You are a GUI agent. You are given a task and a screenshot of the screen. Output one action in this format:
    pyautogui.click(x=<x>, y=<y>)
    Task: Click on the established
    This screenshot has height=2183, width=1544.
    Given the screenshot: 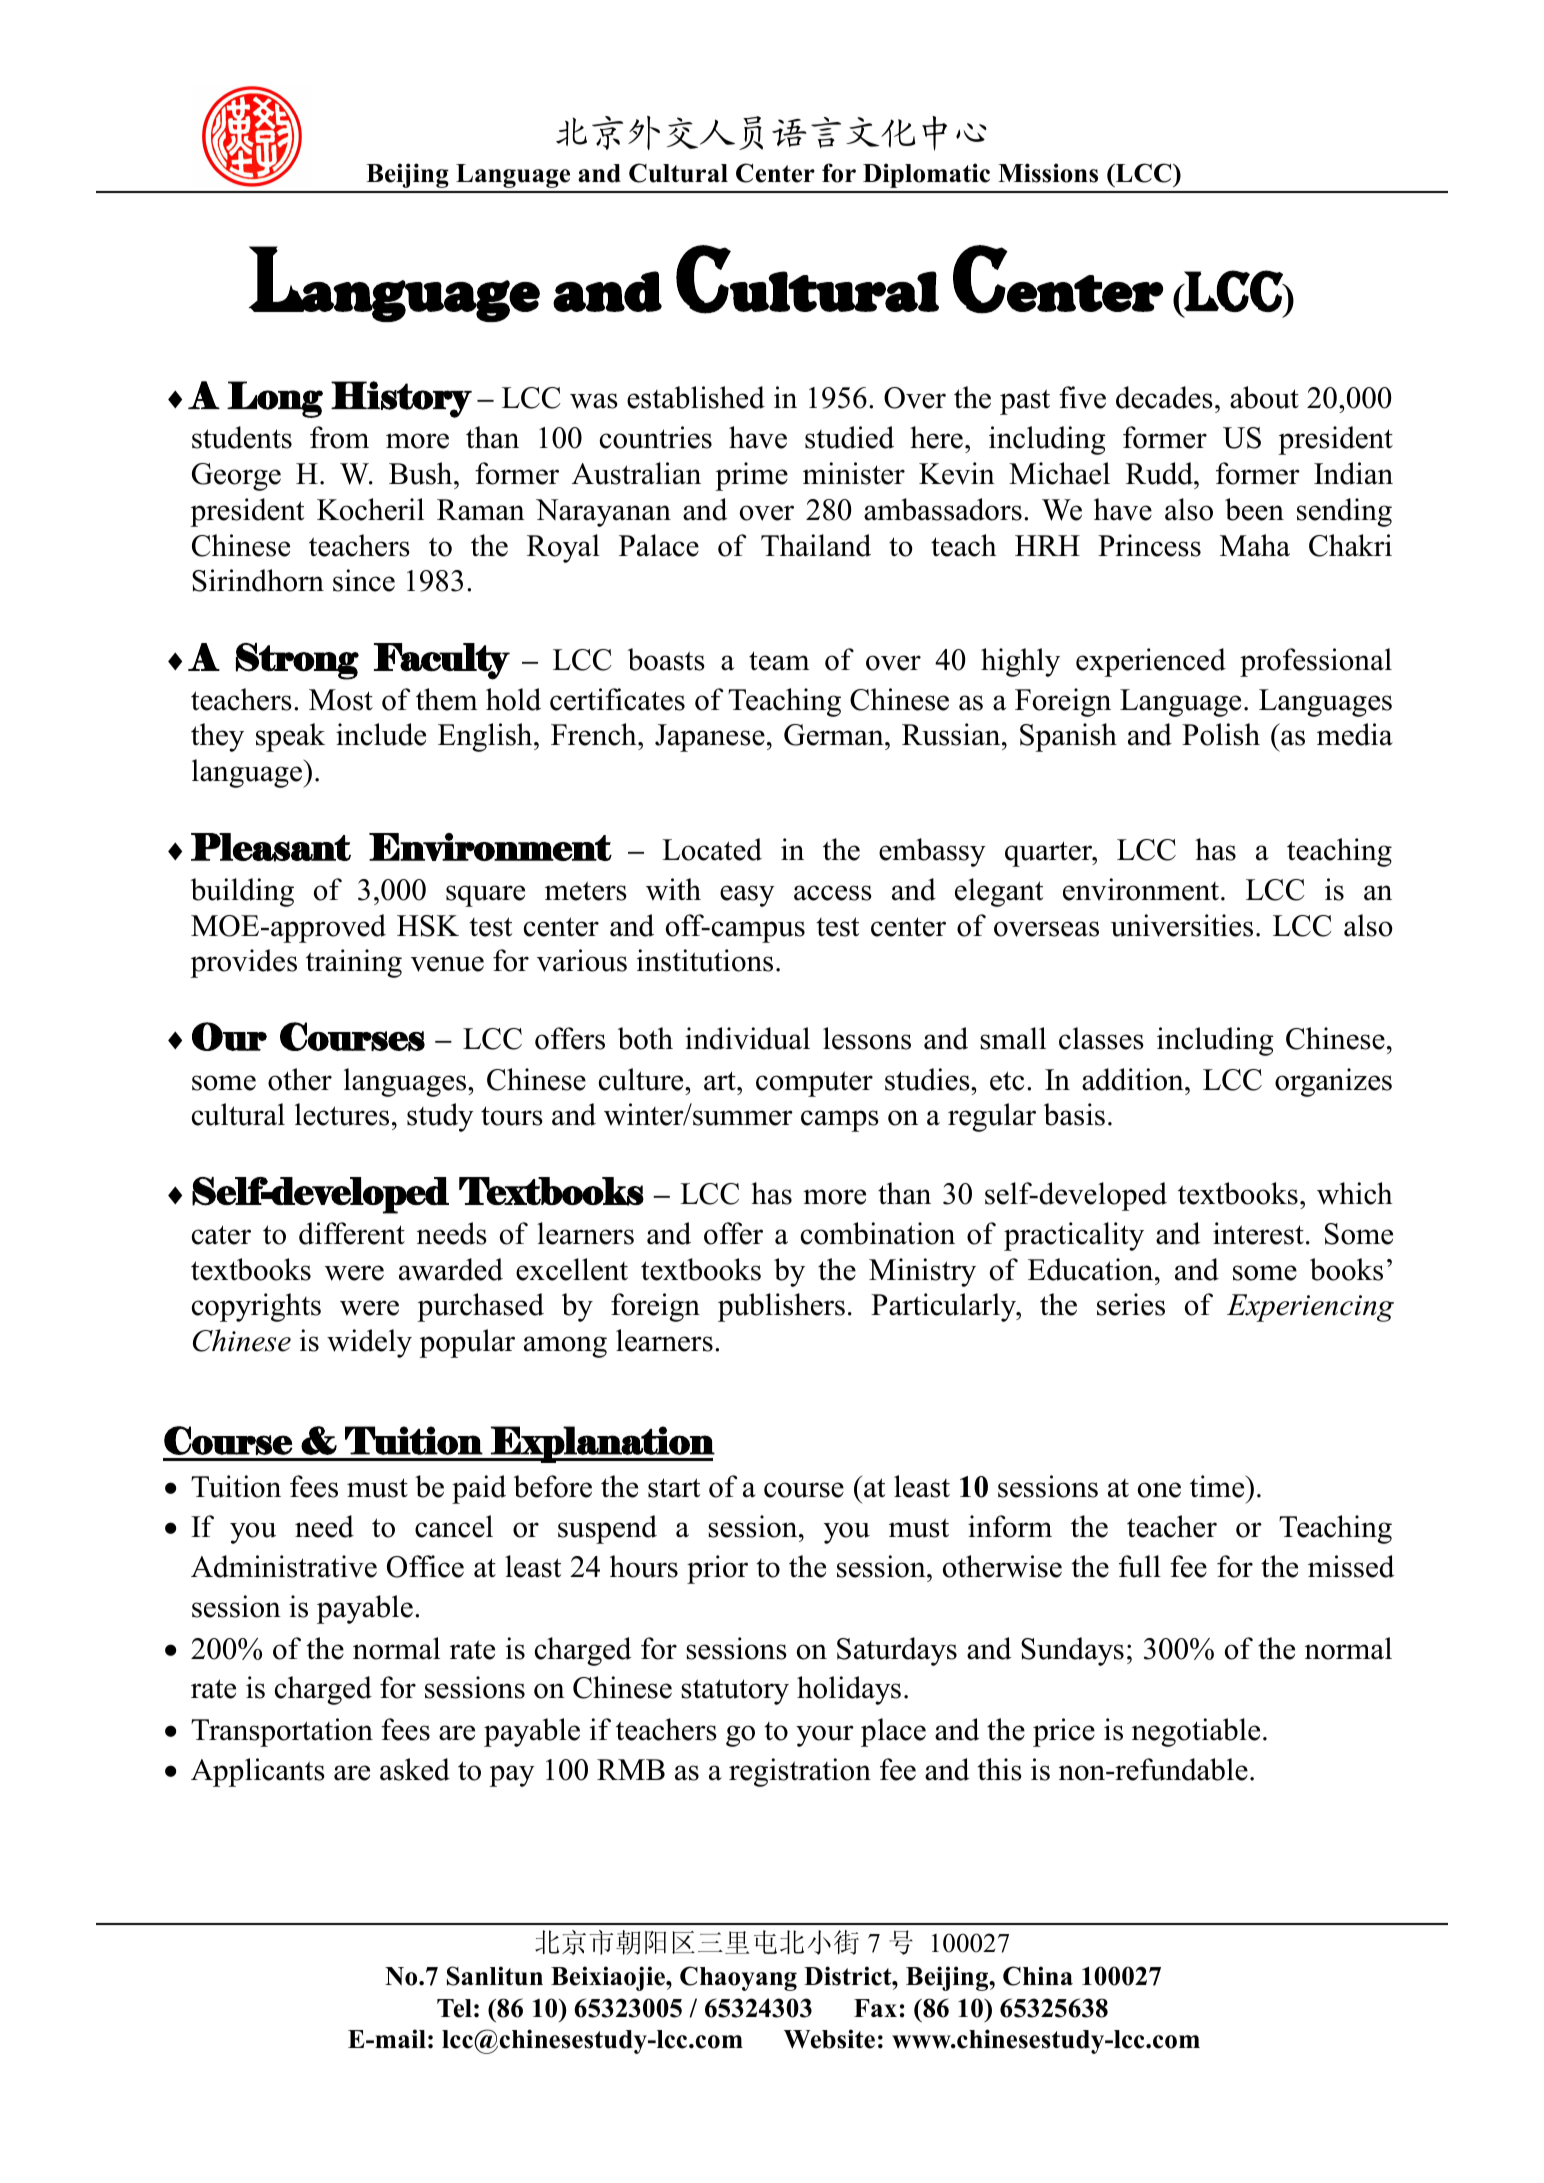 What is the action you would take?
    pyautogui.click(x=696, y=397)
